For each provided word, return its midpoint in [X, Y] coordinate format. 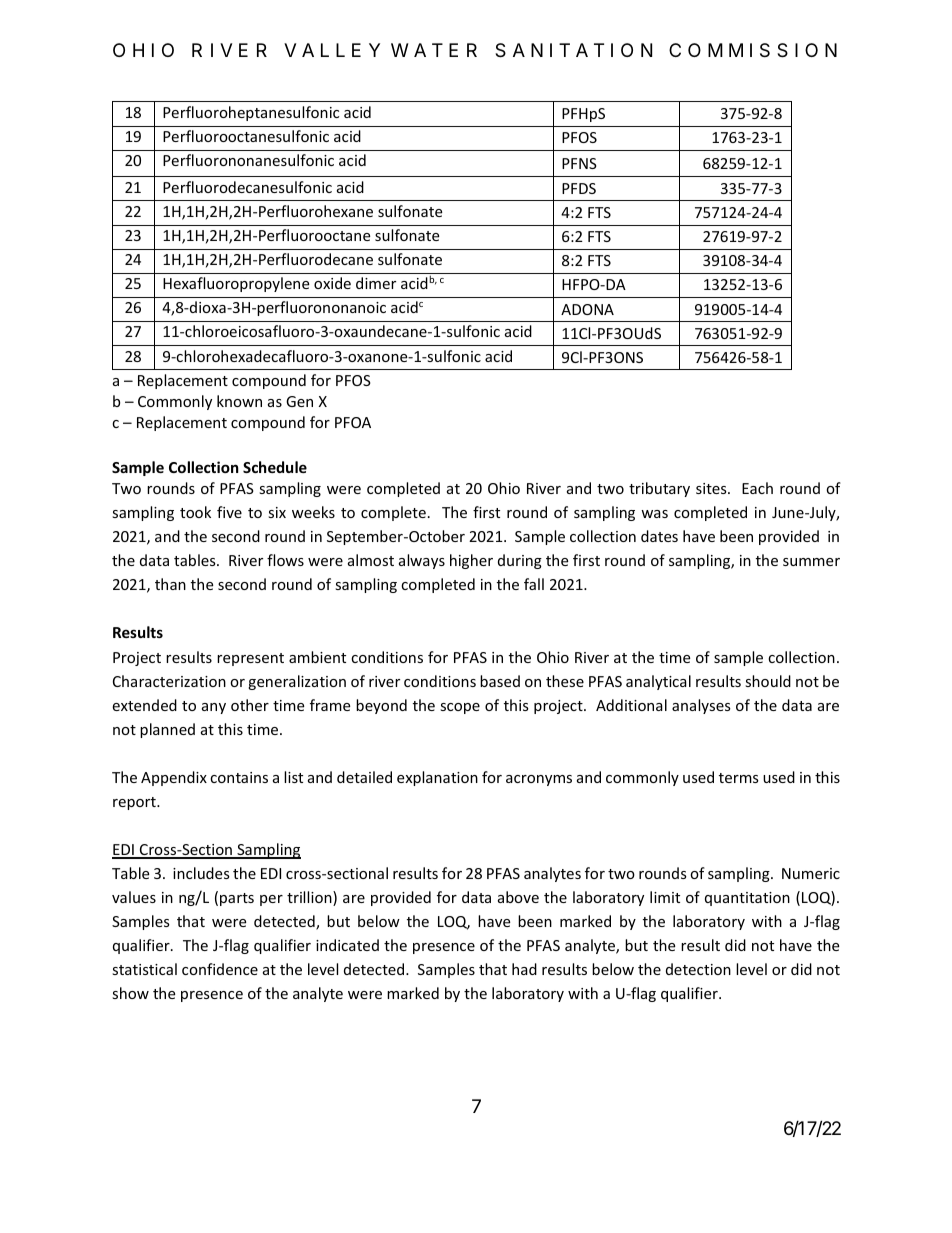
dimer [376, 283]
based [500, 681]
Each [757, 488]
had [524, 969]
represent [250, 659]
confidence [220, 969]
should [768, 681]
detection [698, 969]
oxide [332, 283]
